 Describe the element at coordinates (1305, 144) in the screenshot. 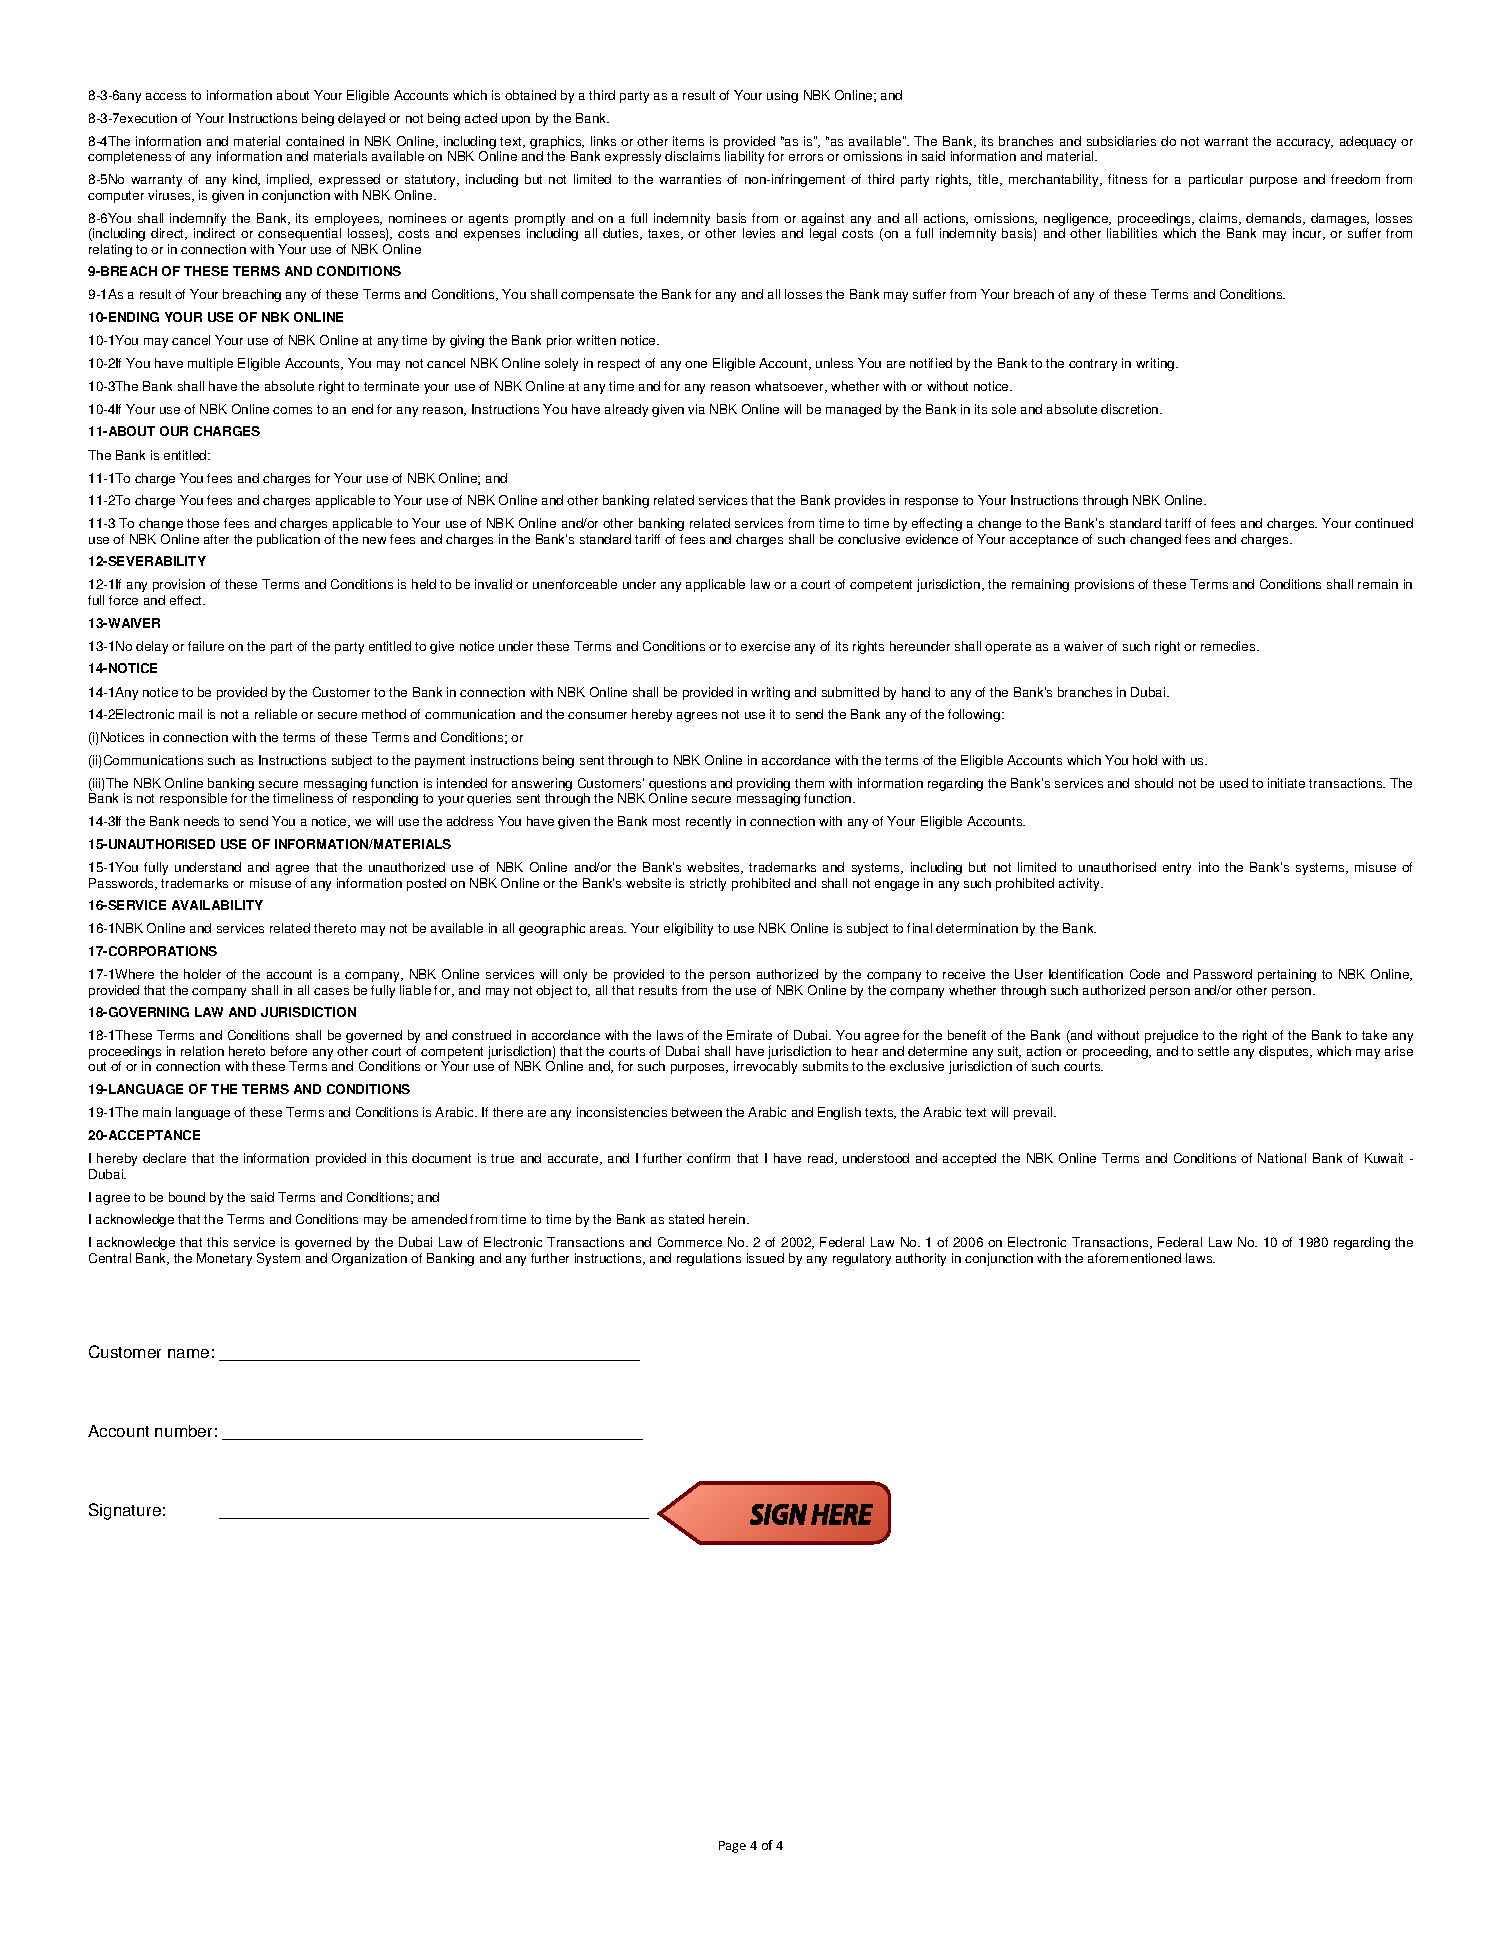

I see `accuracy` at that location.
